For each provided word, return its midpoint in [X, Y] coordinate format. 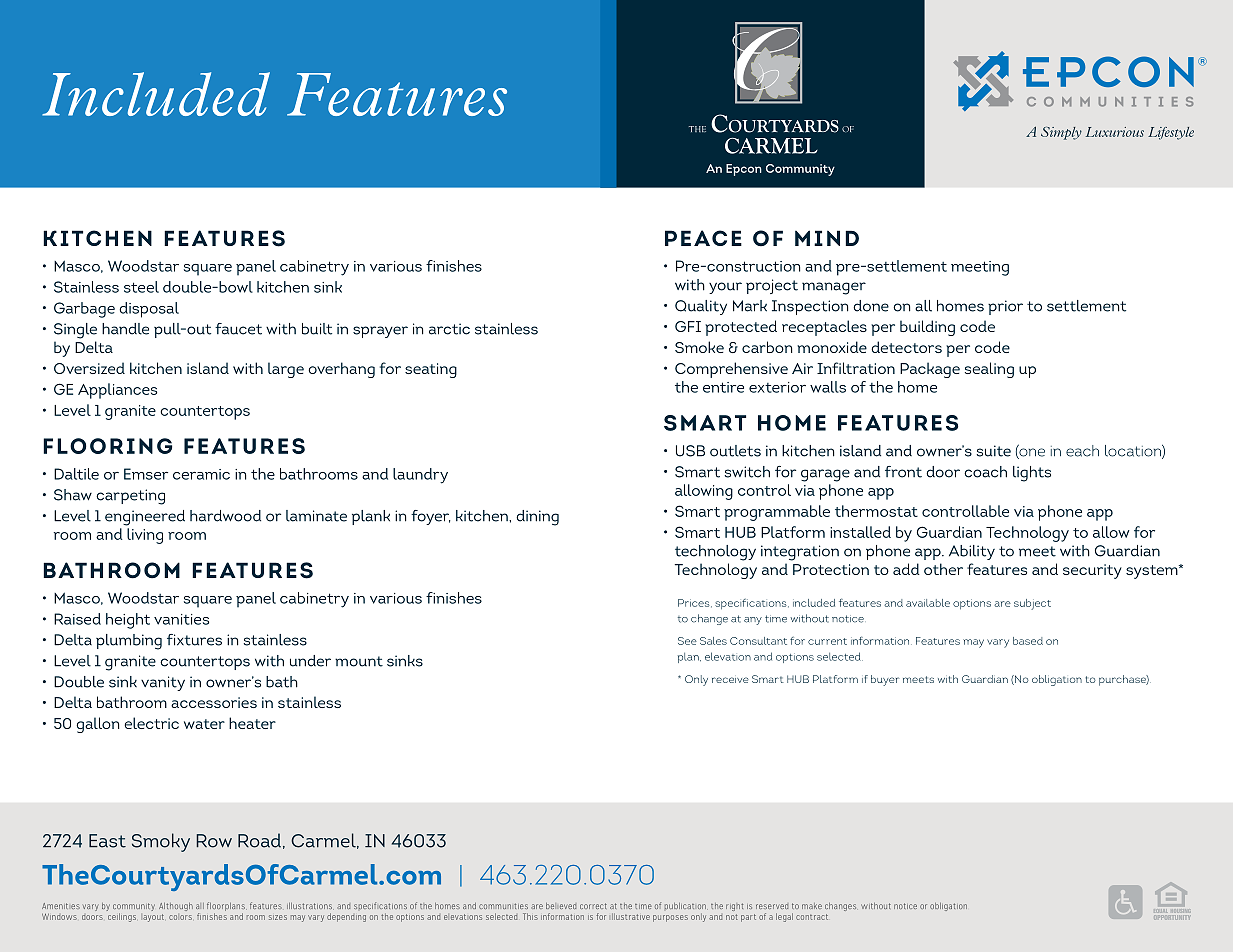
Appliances [117, 391]
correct [593, 906]
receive [730, 680]
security [1092, 571]
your [725, 288]
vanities [181, 619]
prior [1005, 307]
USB [690, 451]
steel [141, 287]
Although [176, 907]
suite [994, 451]
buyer [885, 680]
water [204, 724]
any [753, 621]
